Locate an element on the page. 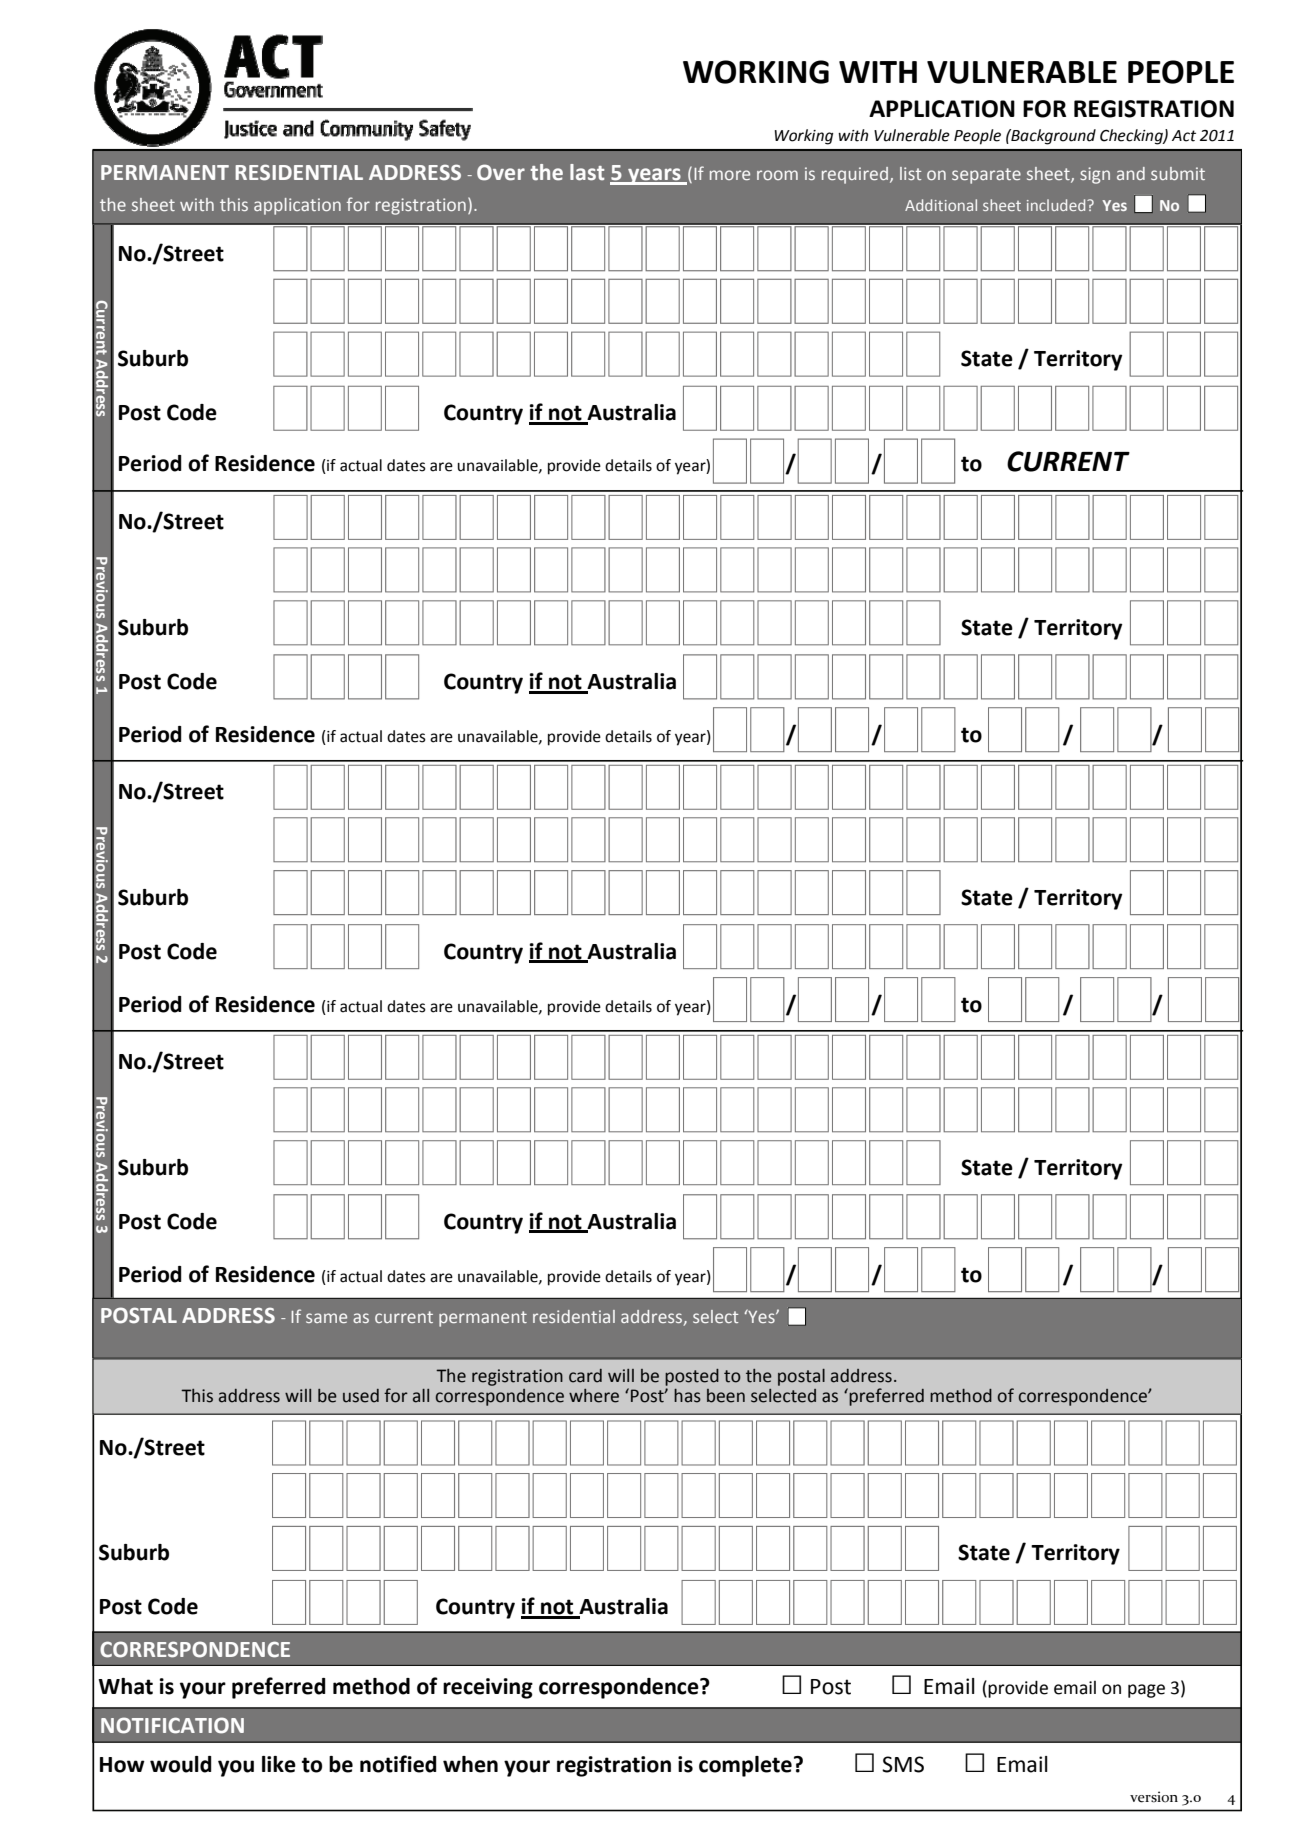 The width and height of the page is (1303, 1843). been is located at coordinates (726, 1396).
